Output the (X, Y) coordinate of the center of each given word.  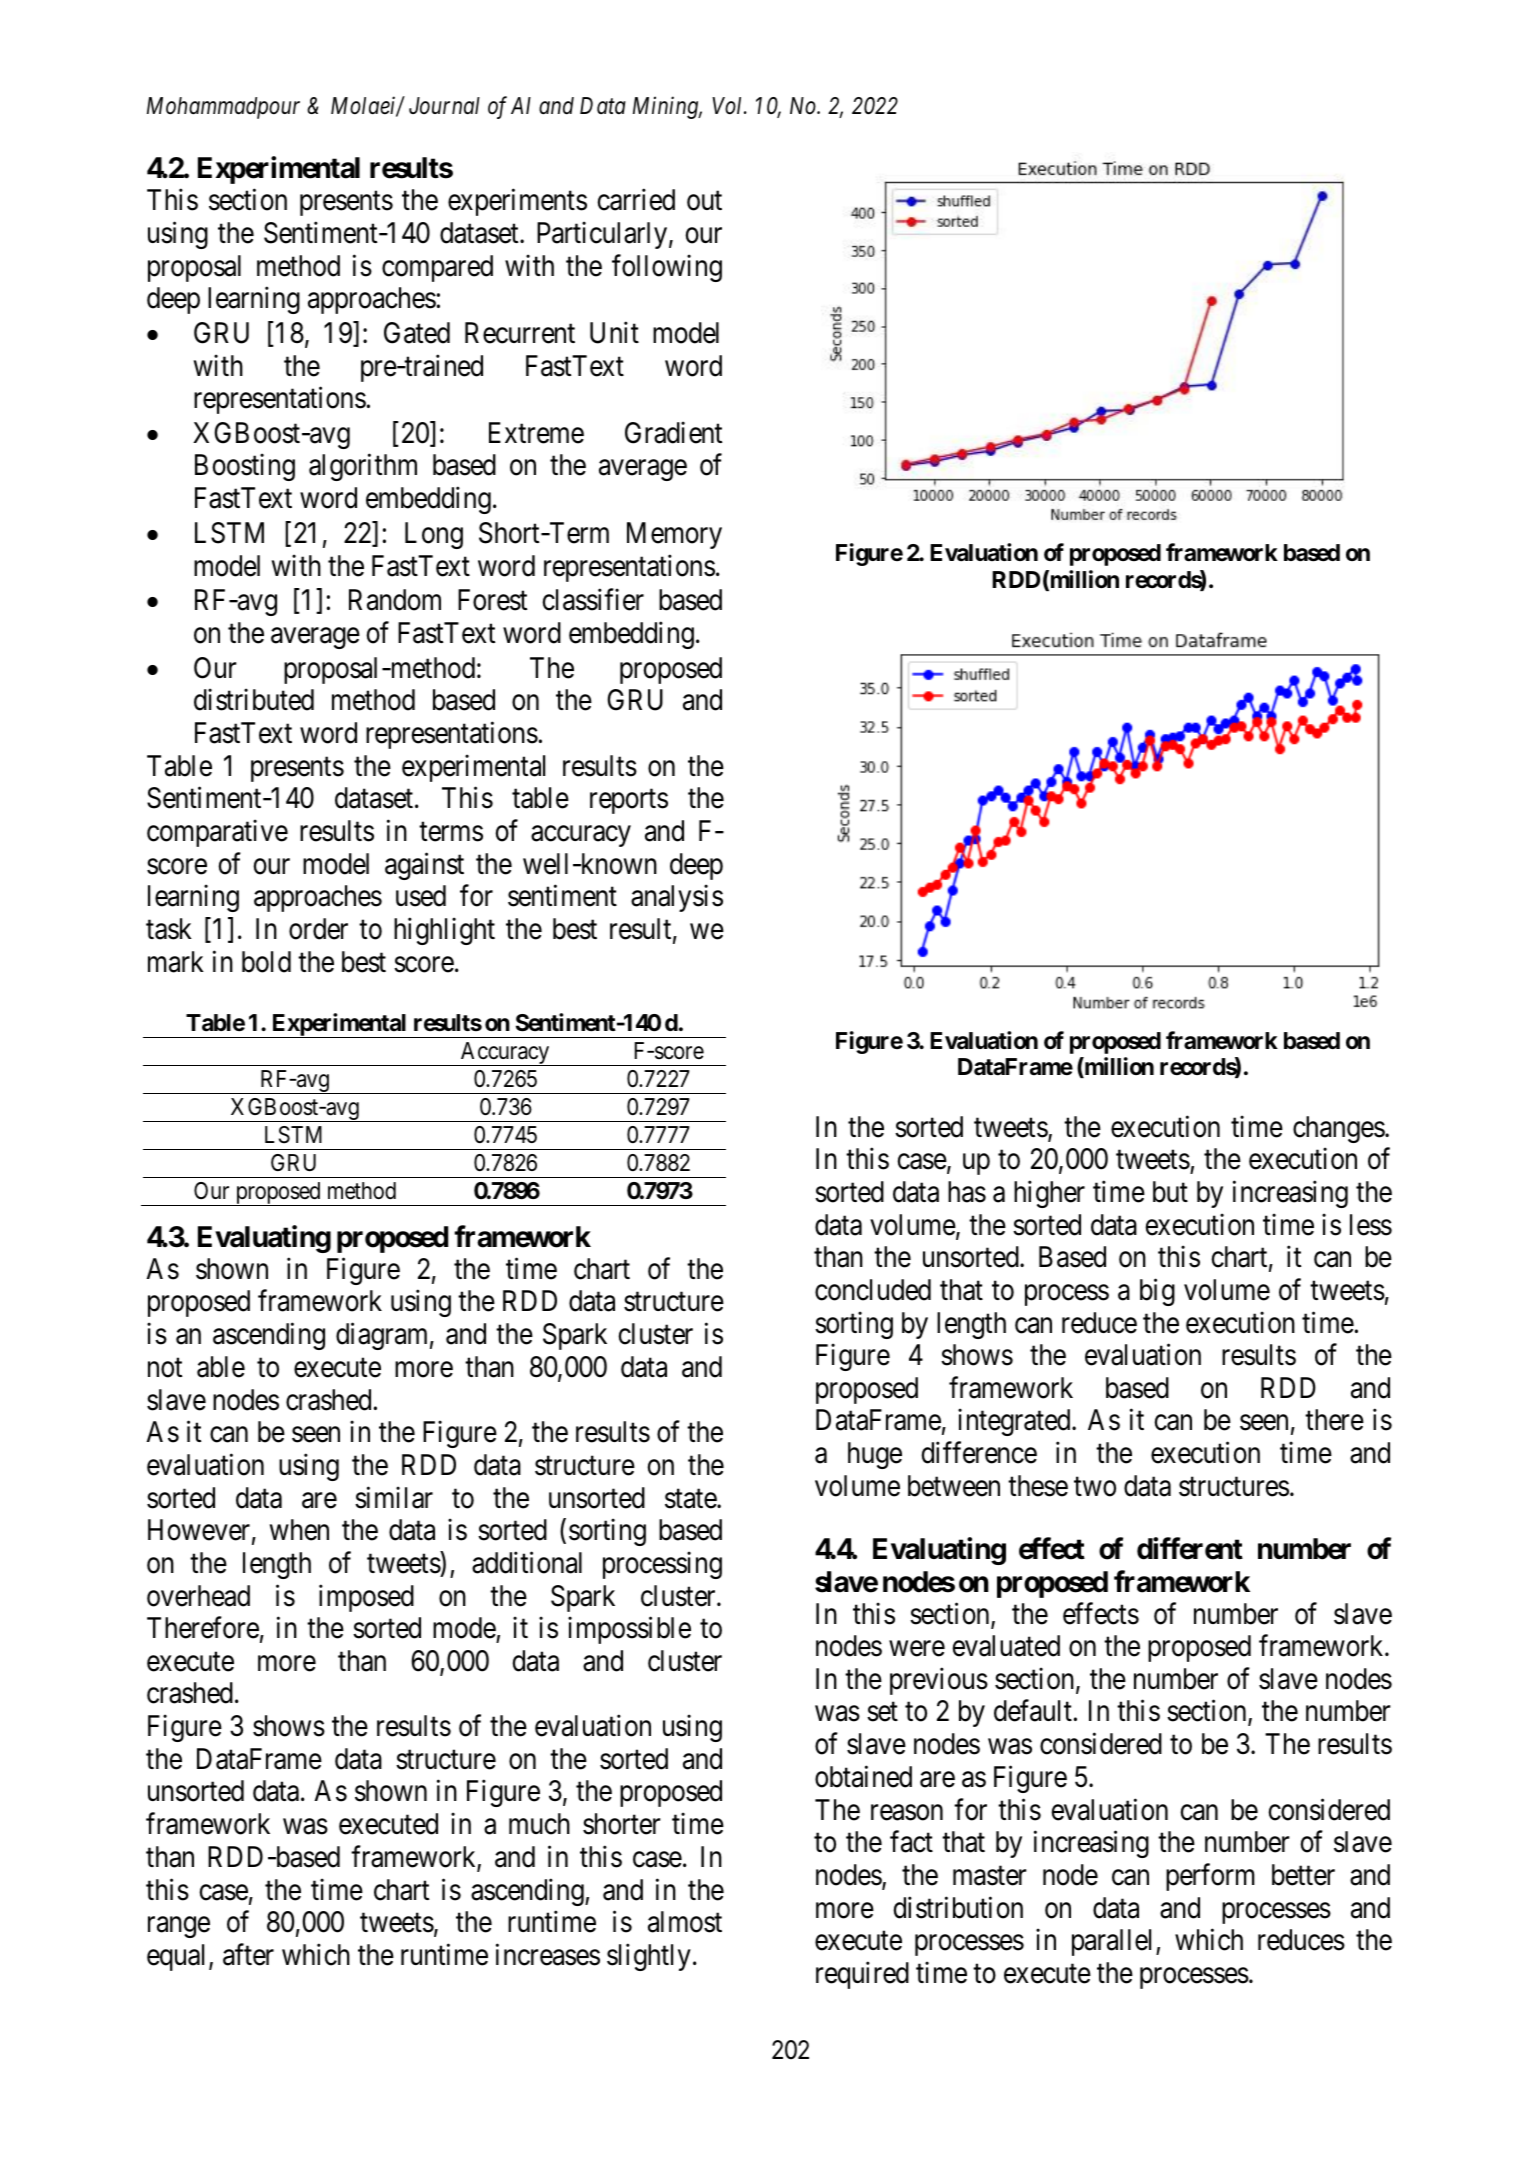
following (667, 268)
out (704, 201)
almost (685, 1922)
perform (1210, 1877)
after (248, 1954)
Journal (444, 106)
